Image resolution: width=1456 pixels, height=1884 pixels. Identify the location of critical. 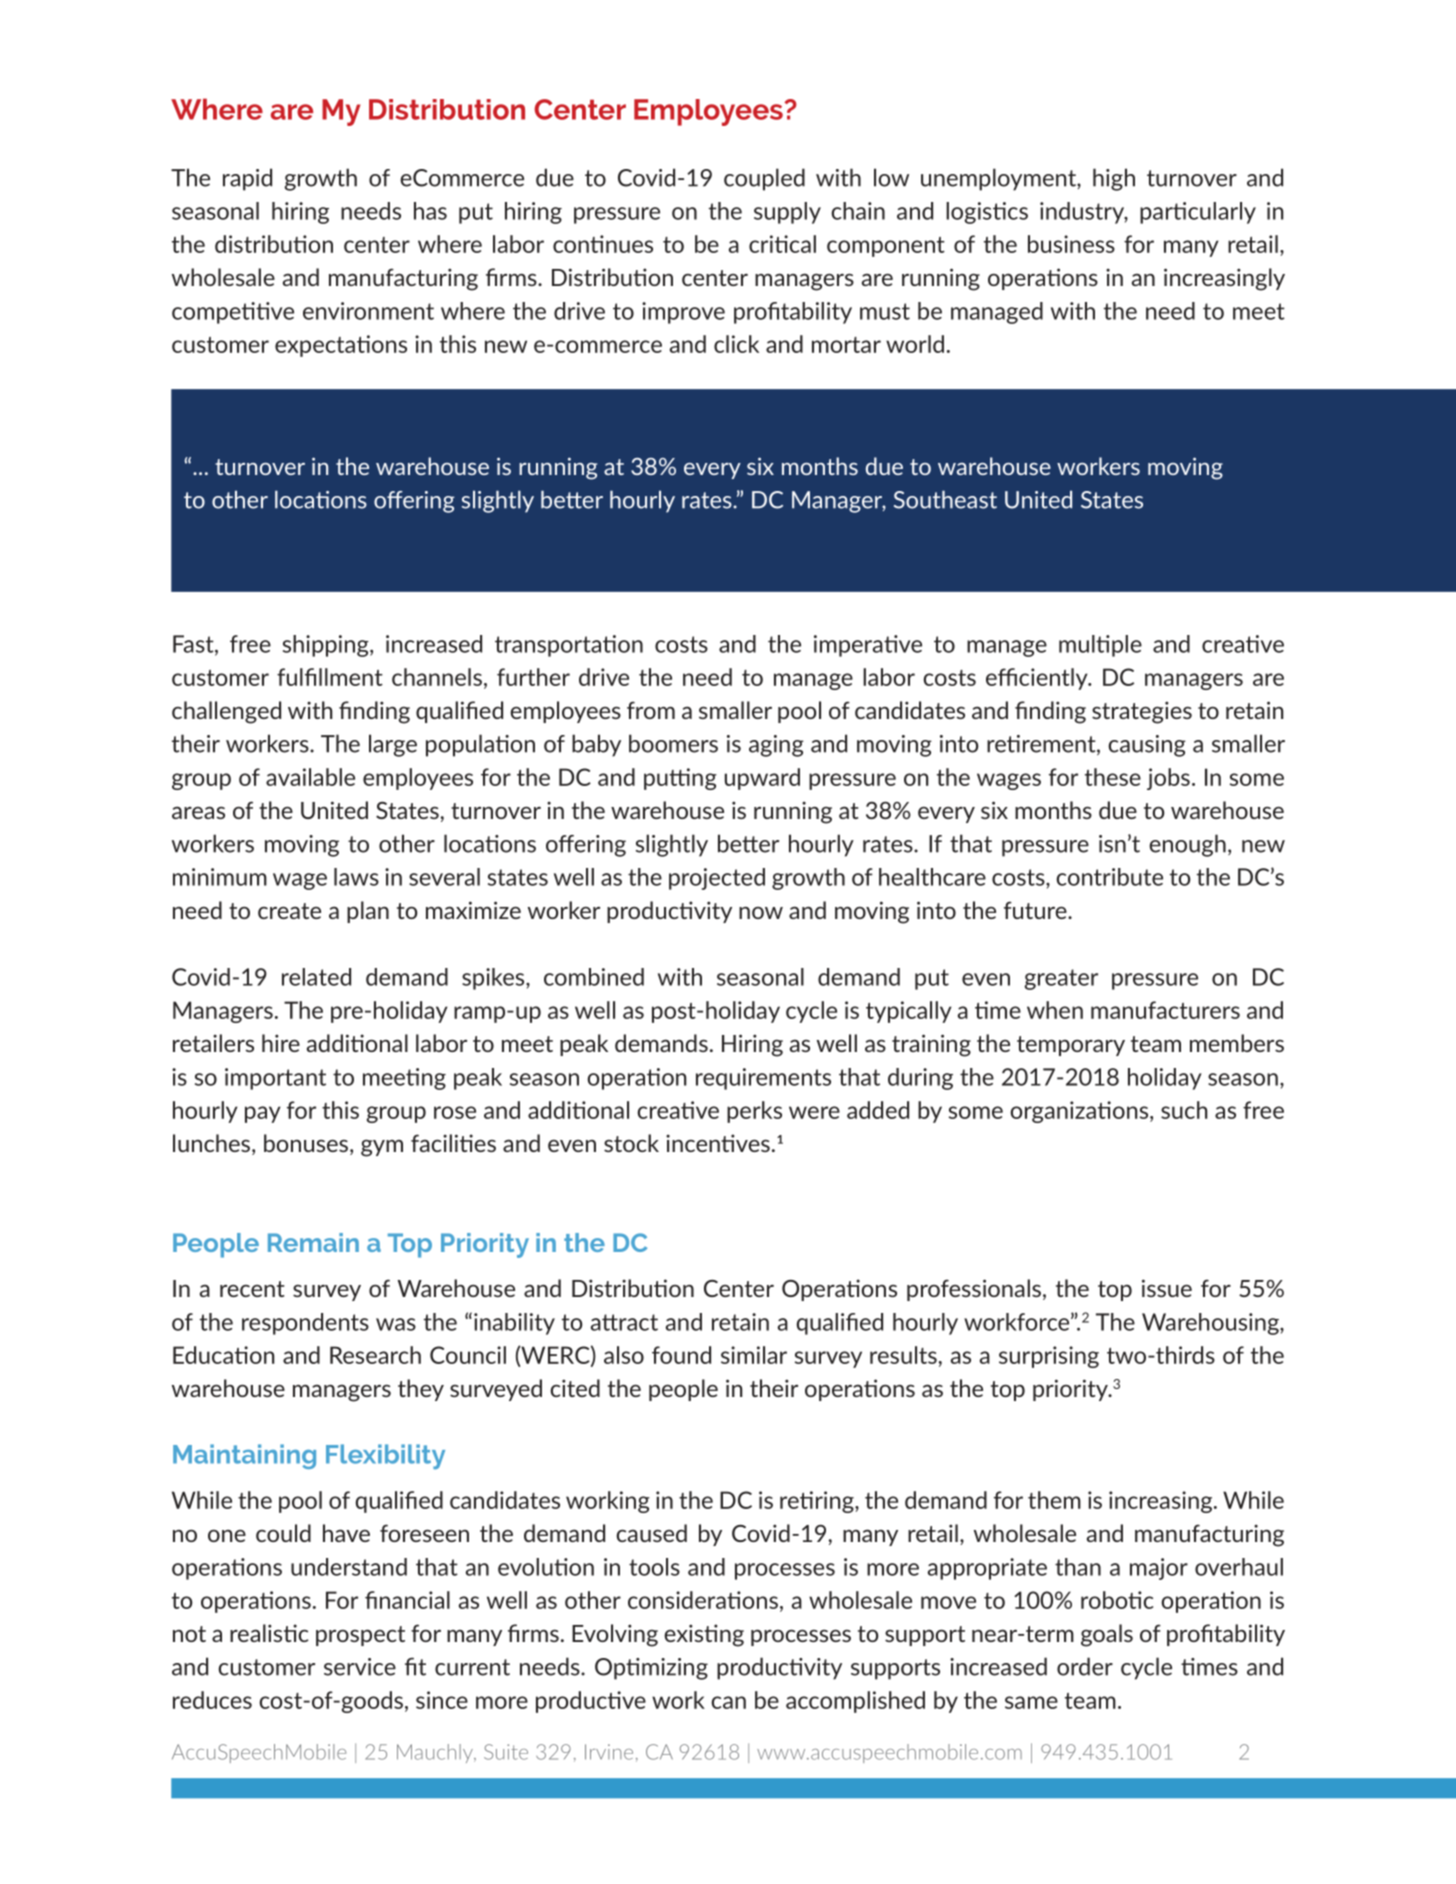
(782, 244).
